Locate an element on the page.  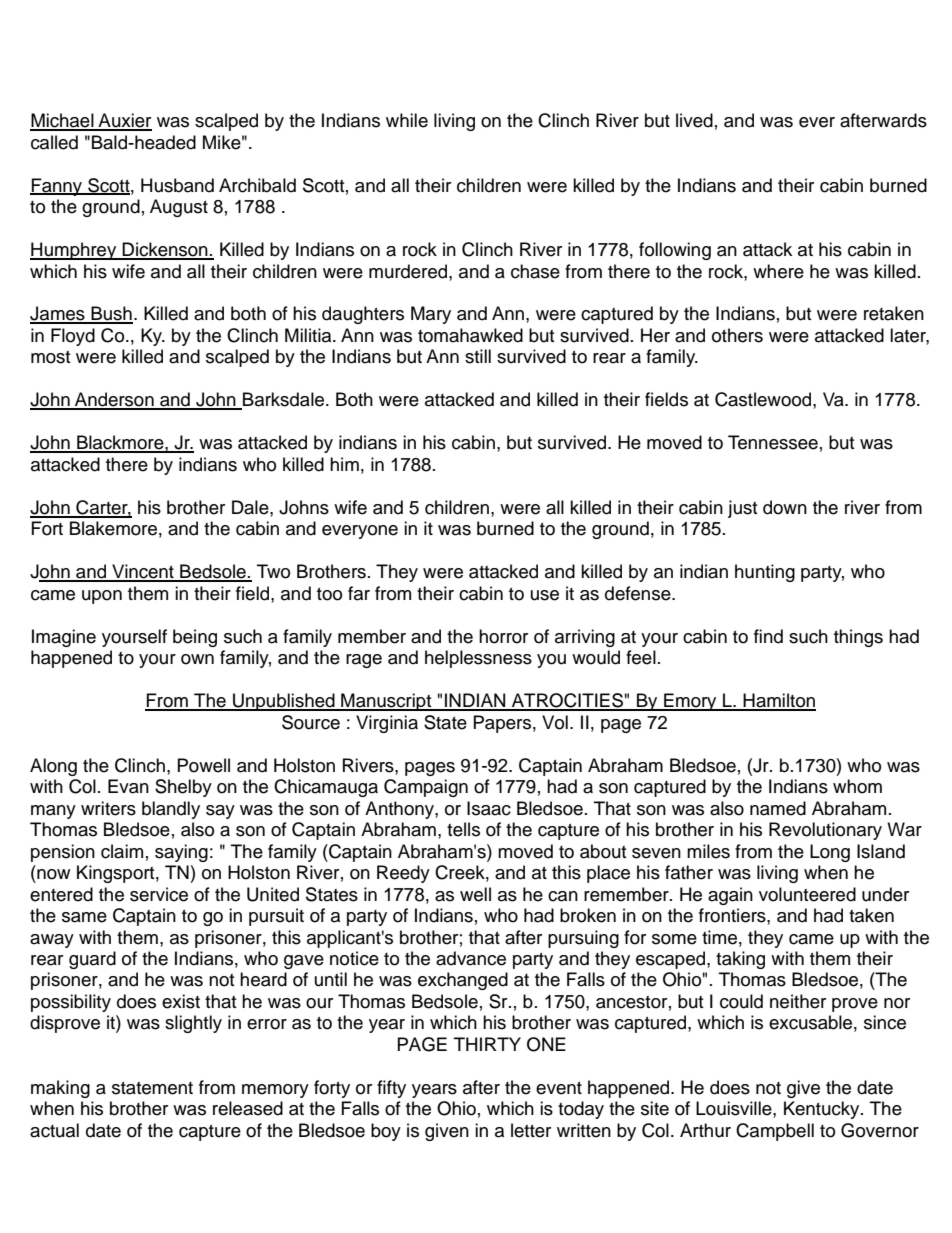
lived is located at coordinates (694, 120).
